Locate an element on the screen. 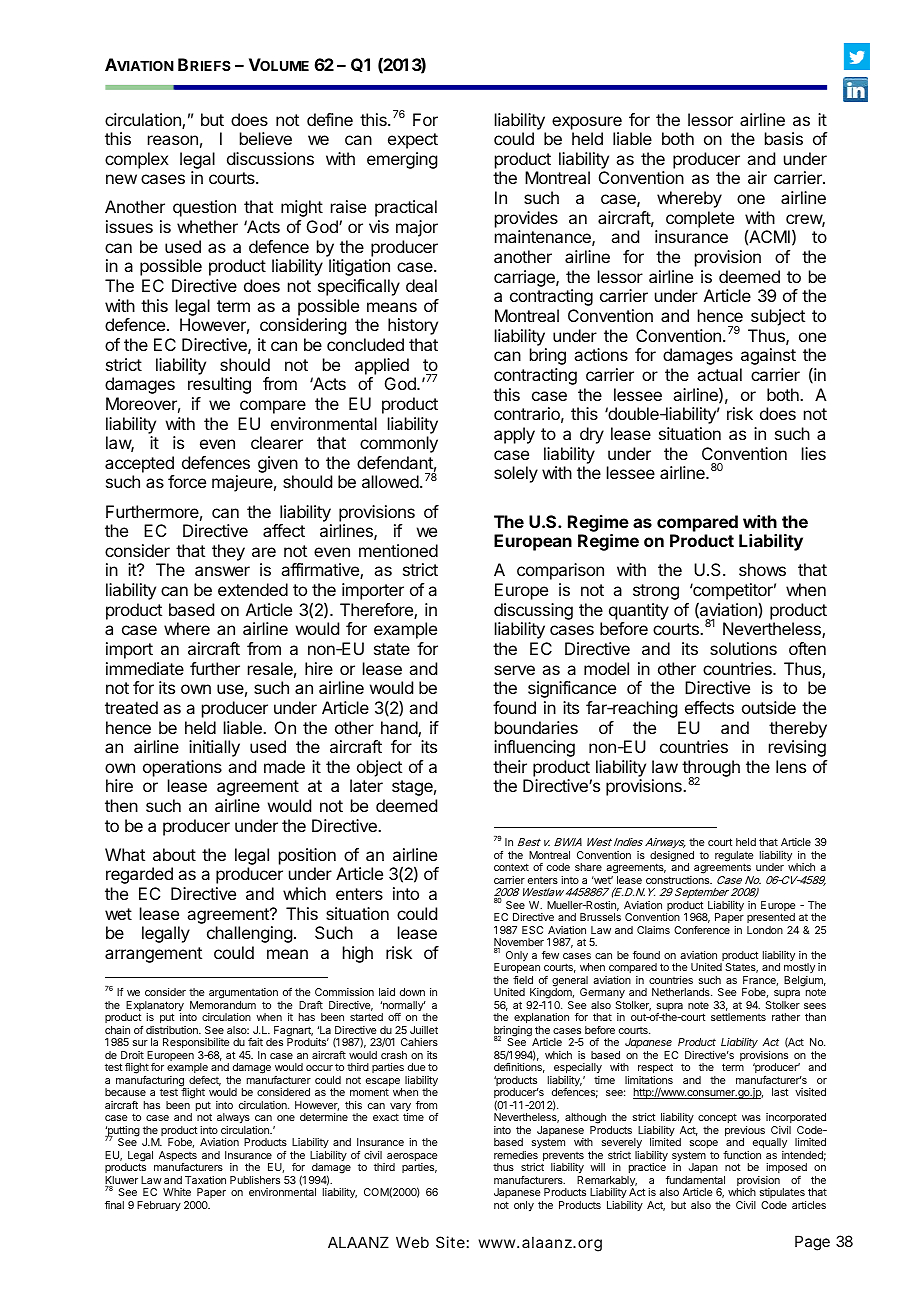  down is located at coordinates (412, 992).
